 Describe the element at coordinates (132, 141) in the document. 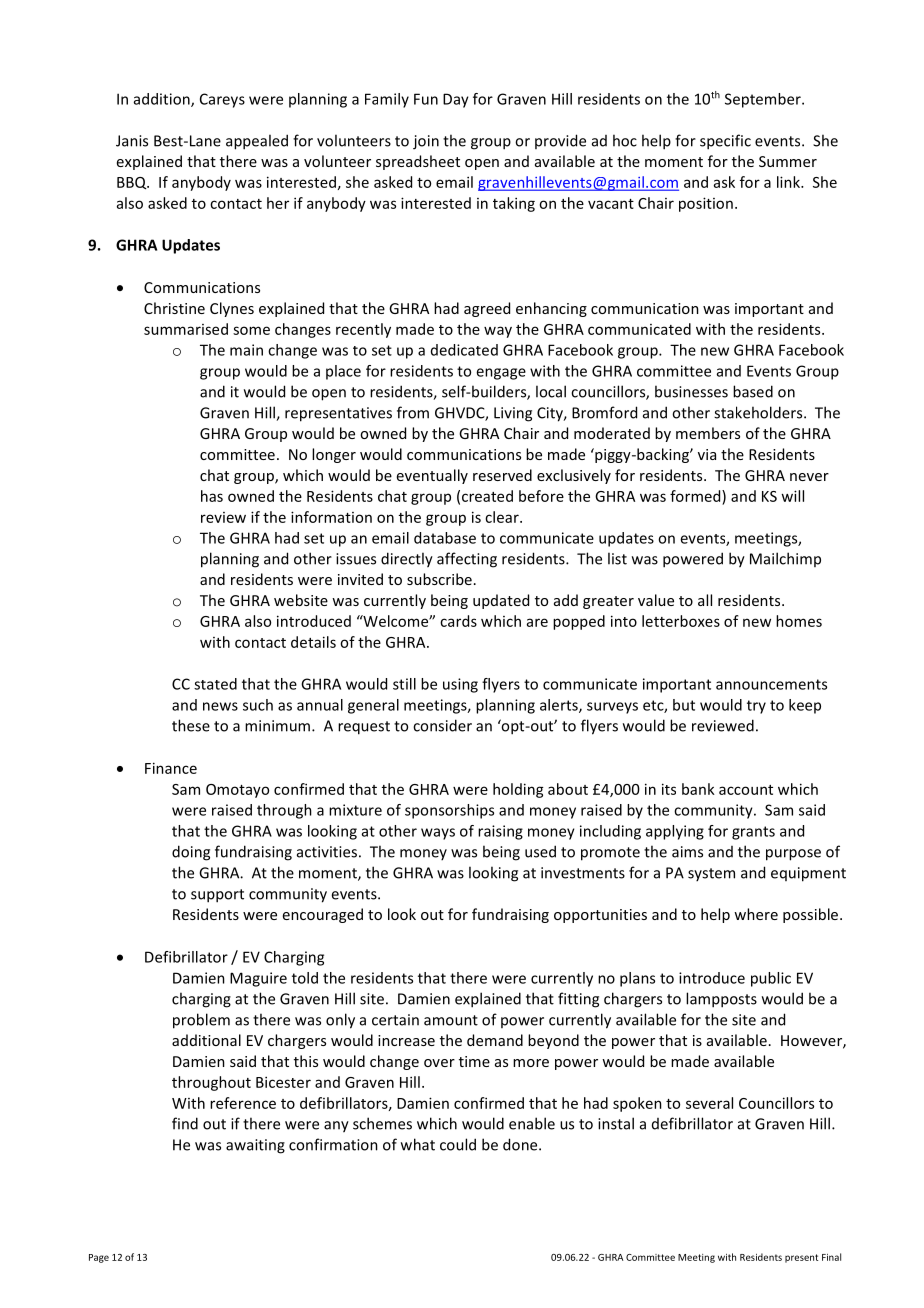

I see `Janis` at that location.
